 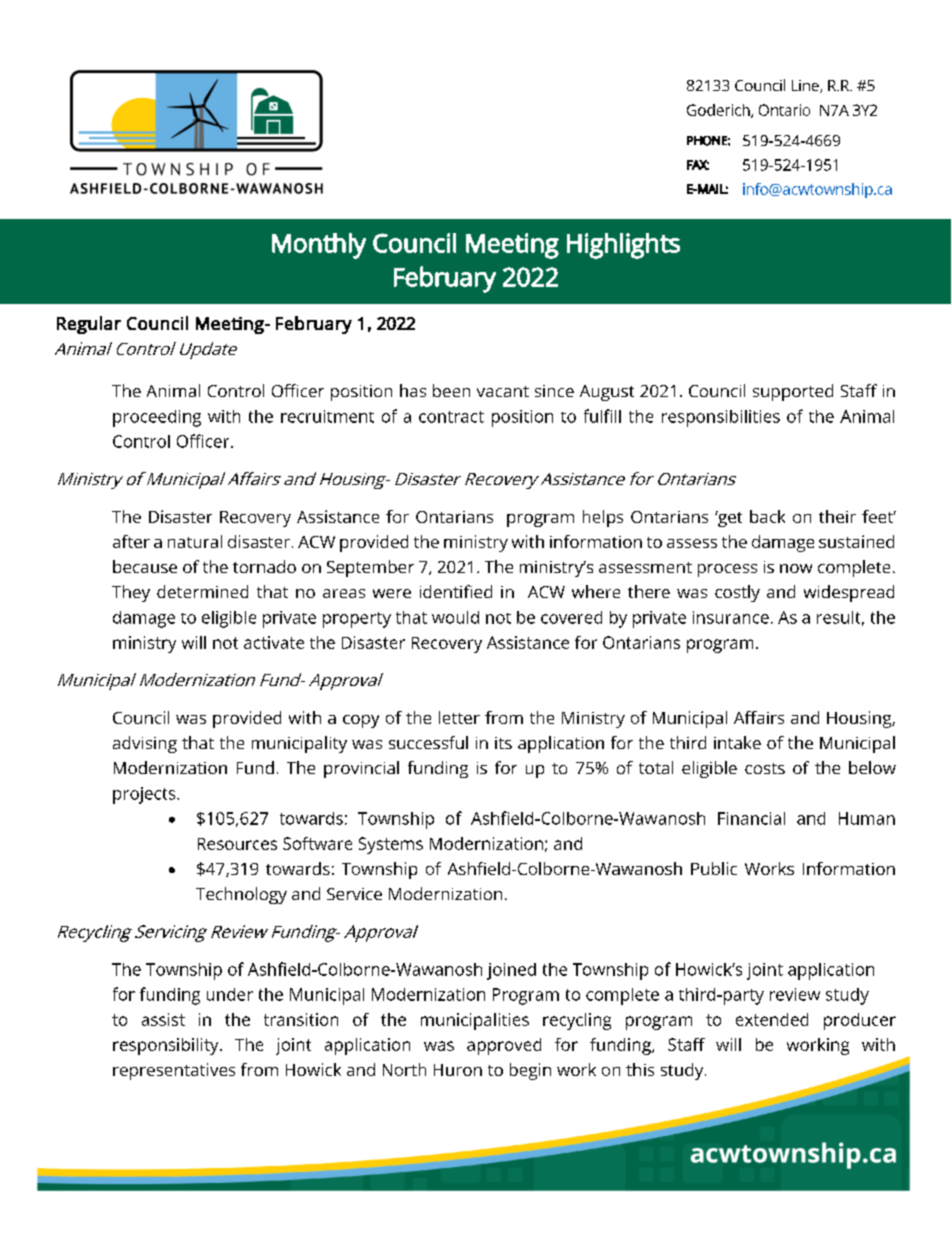 I want to click on approved, so click(x=504, y=1046).
